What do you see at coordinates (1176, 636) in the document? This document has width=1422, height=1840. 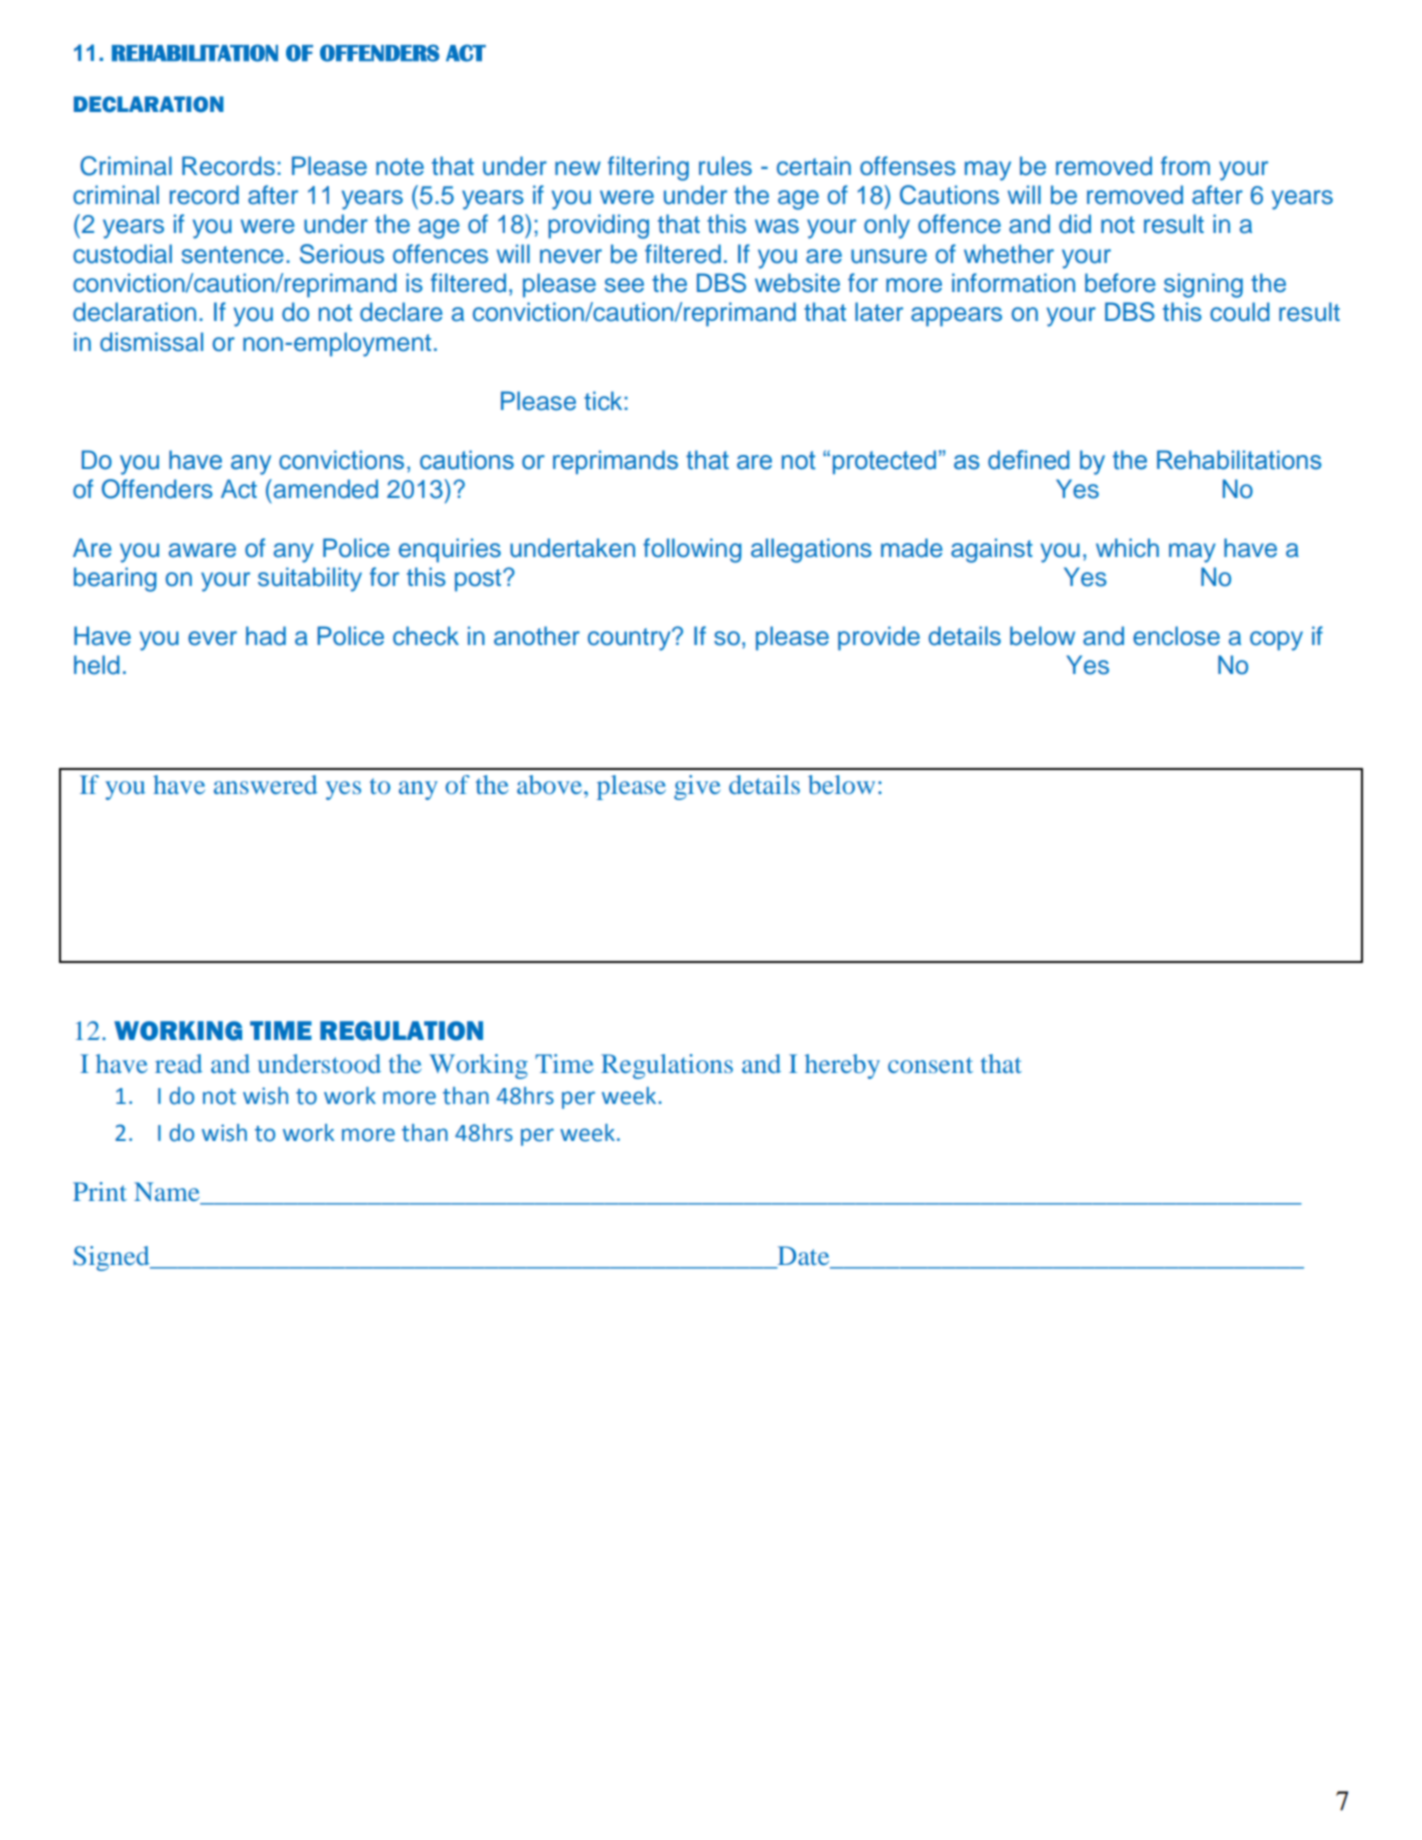 I see `enclose` at bounding box center [1176, 636].
